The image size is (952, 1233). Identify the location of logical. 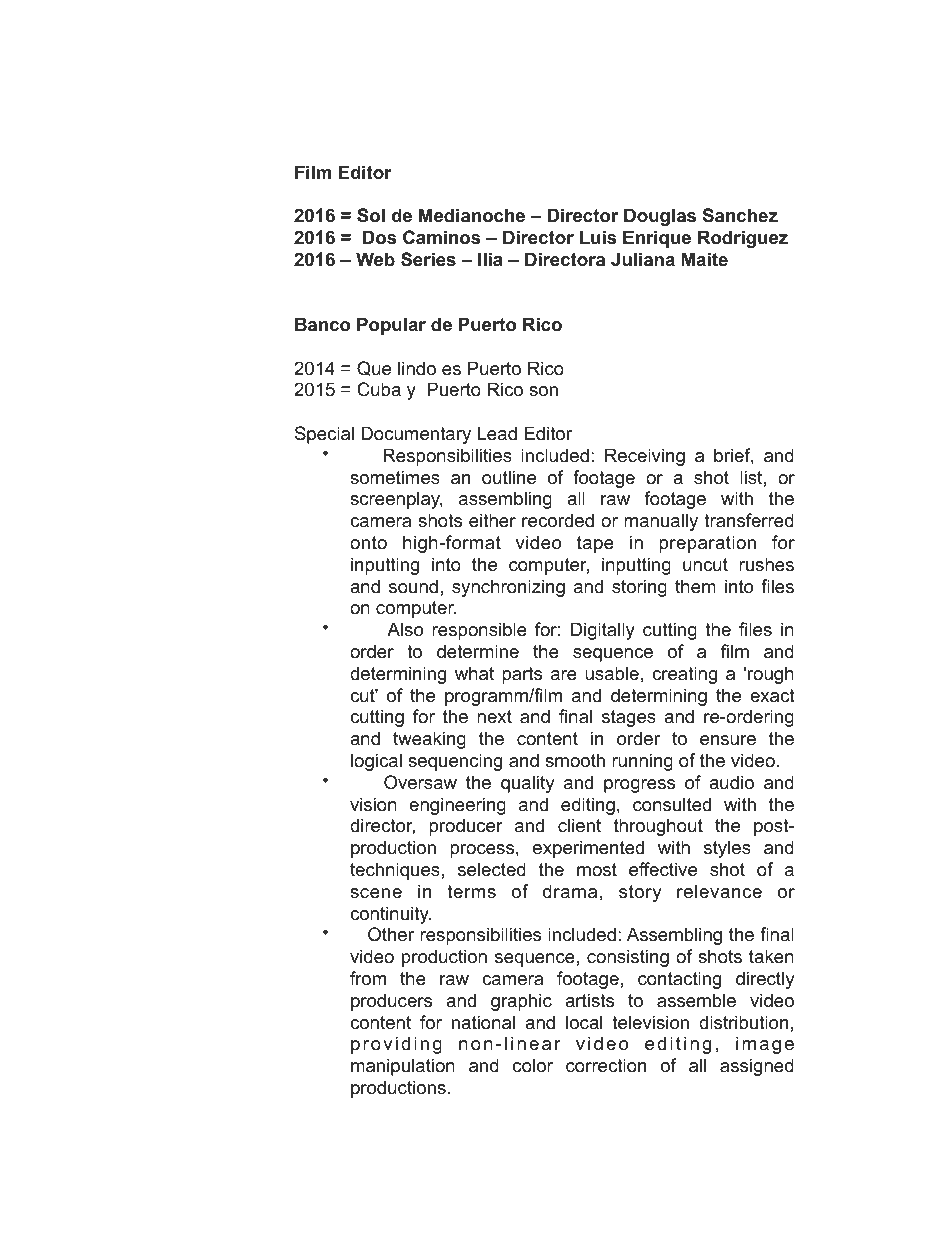
(376, 762).
